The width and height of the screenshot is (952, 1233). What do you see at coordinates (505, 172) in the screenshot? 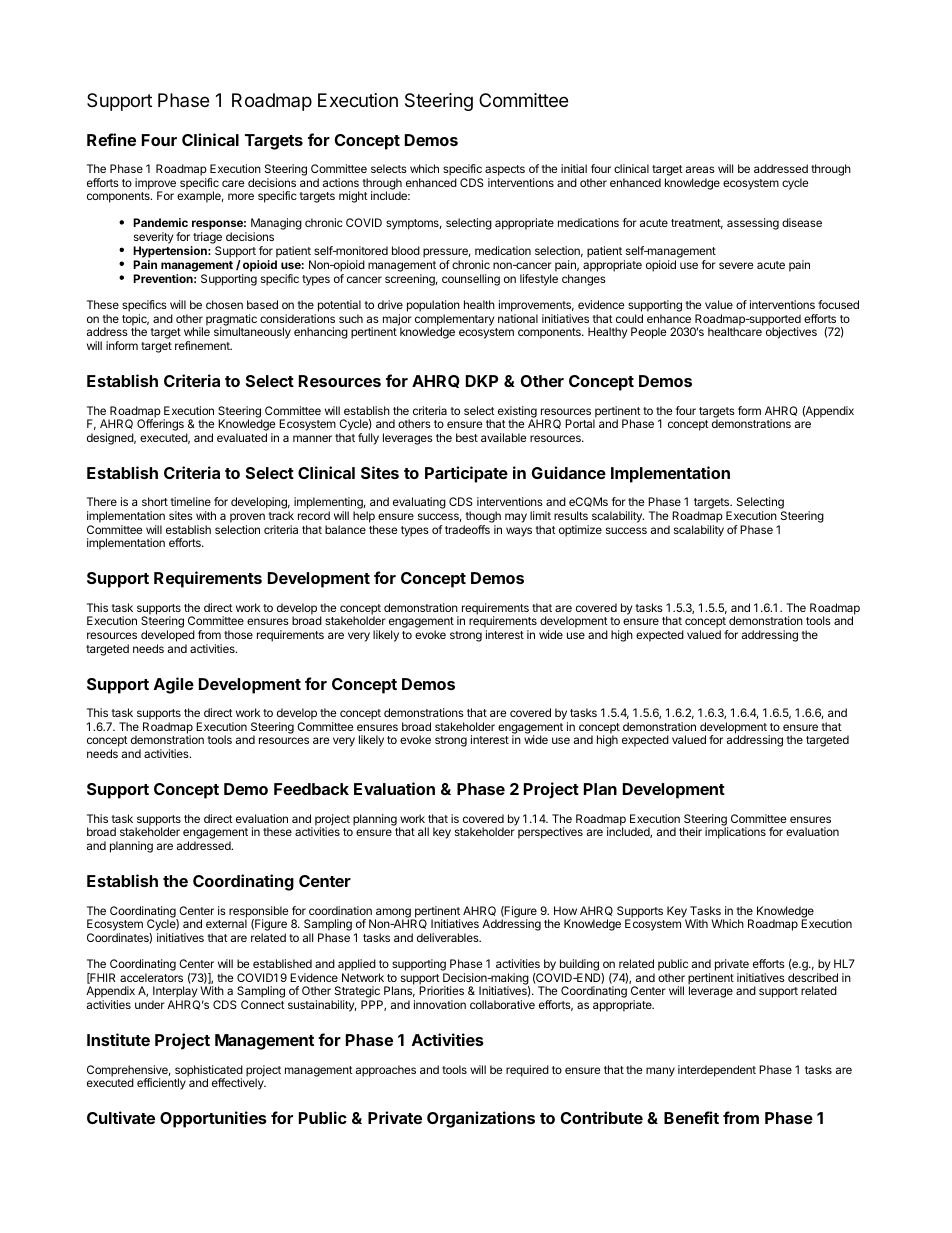
I see `aspects` at bounding box center [505, 172].
